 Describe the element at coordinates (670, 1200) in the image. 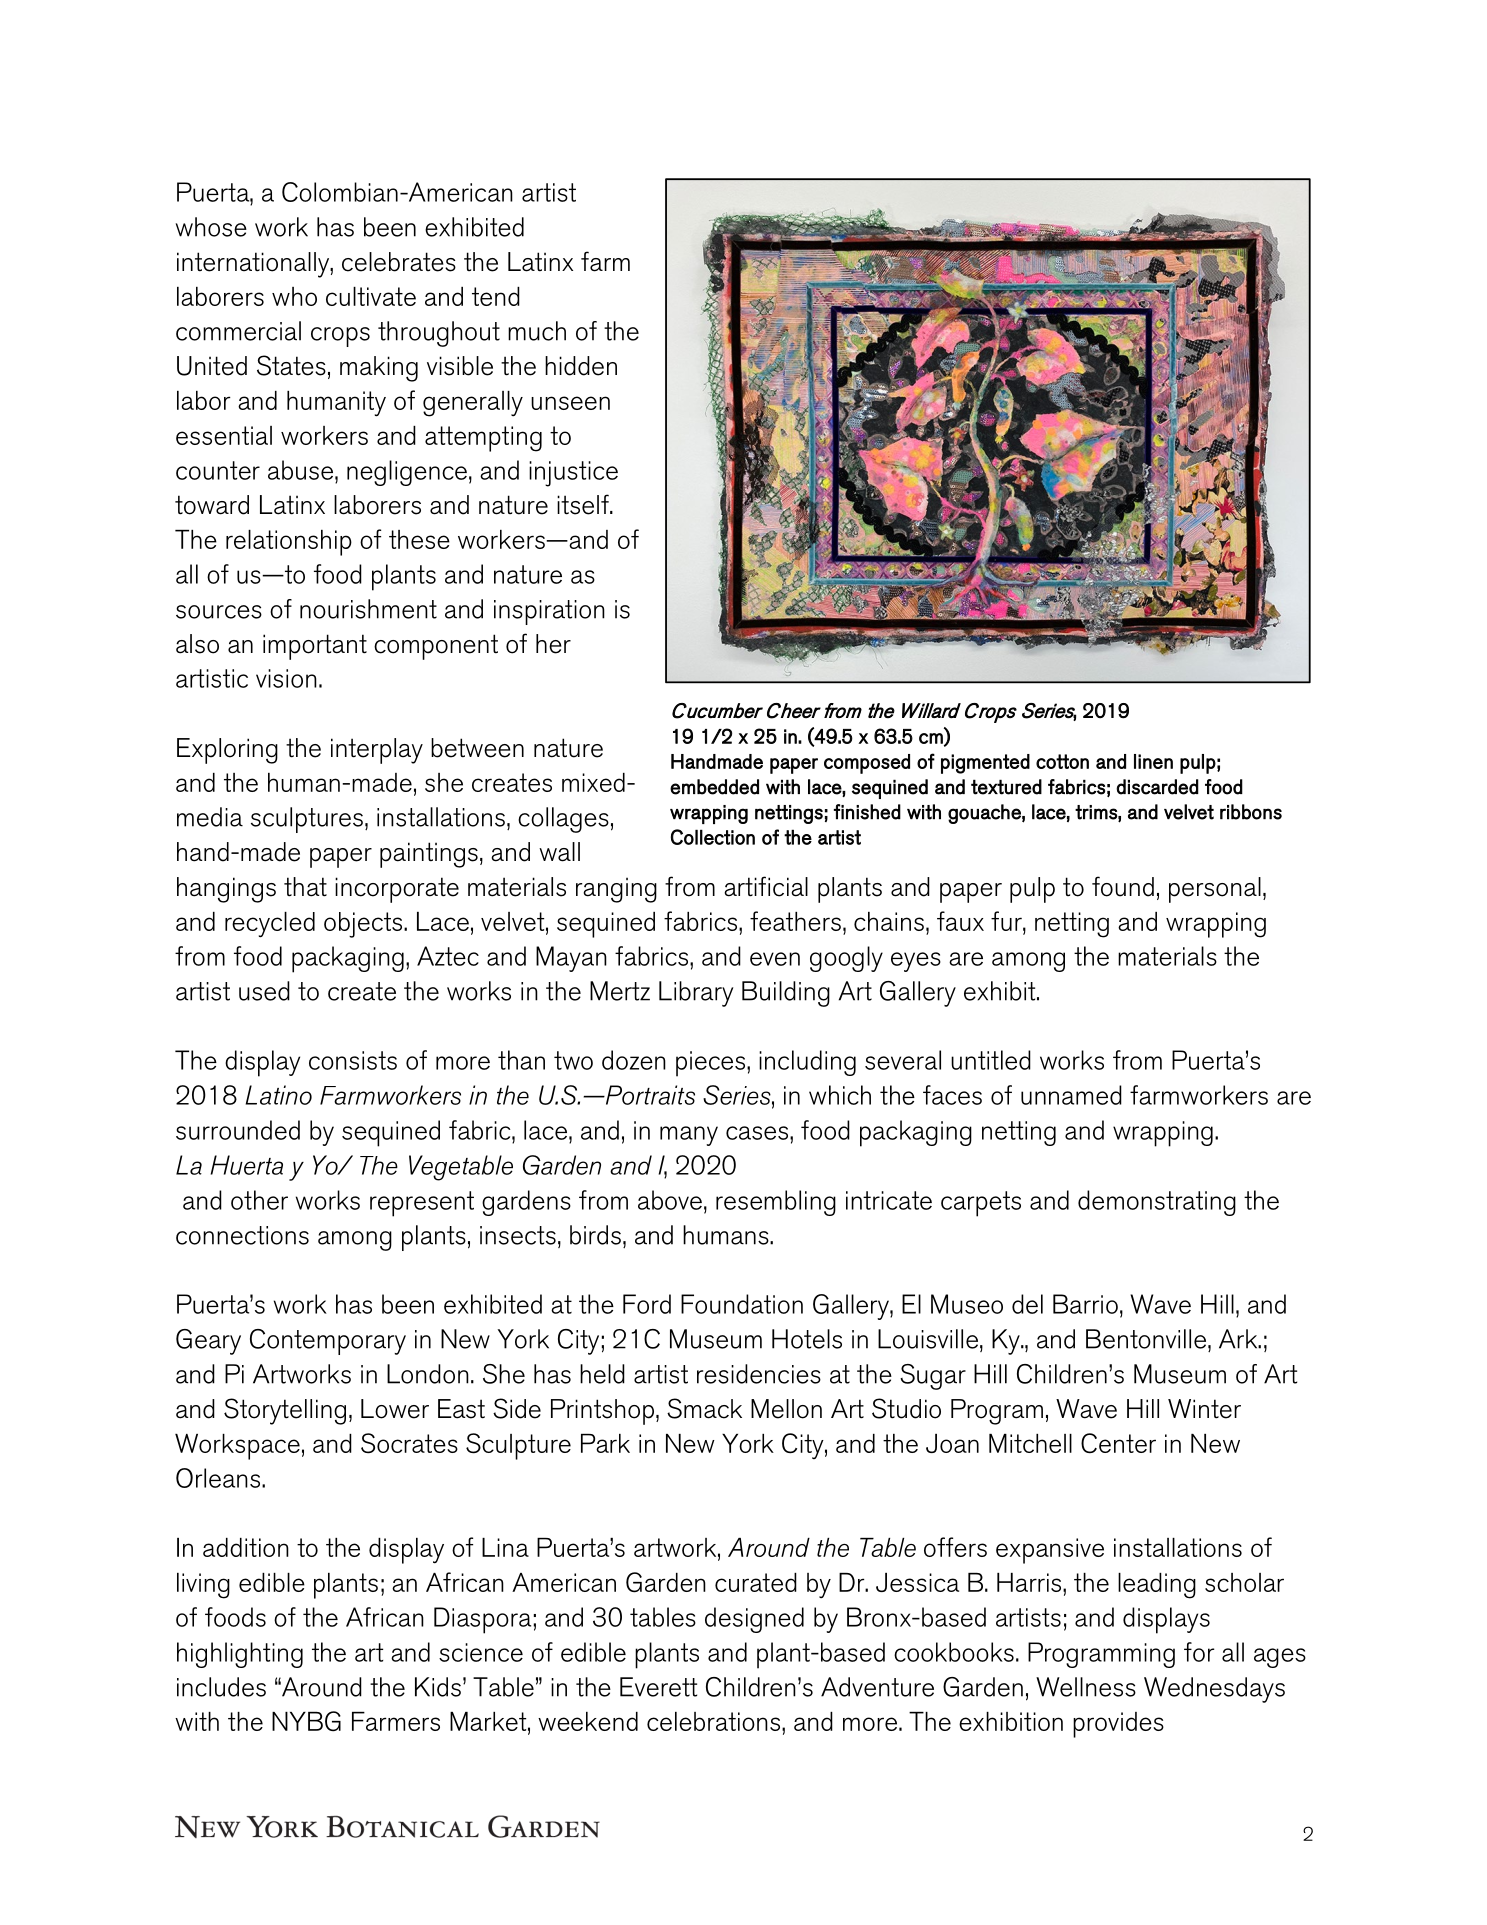

I see `above` at that location.
